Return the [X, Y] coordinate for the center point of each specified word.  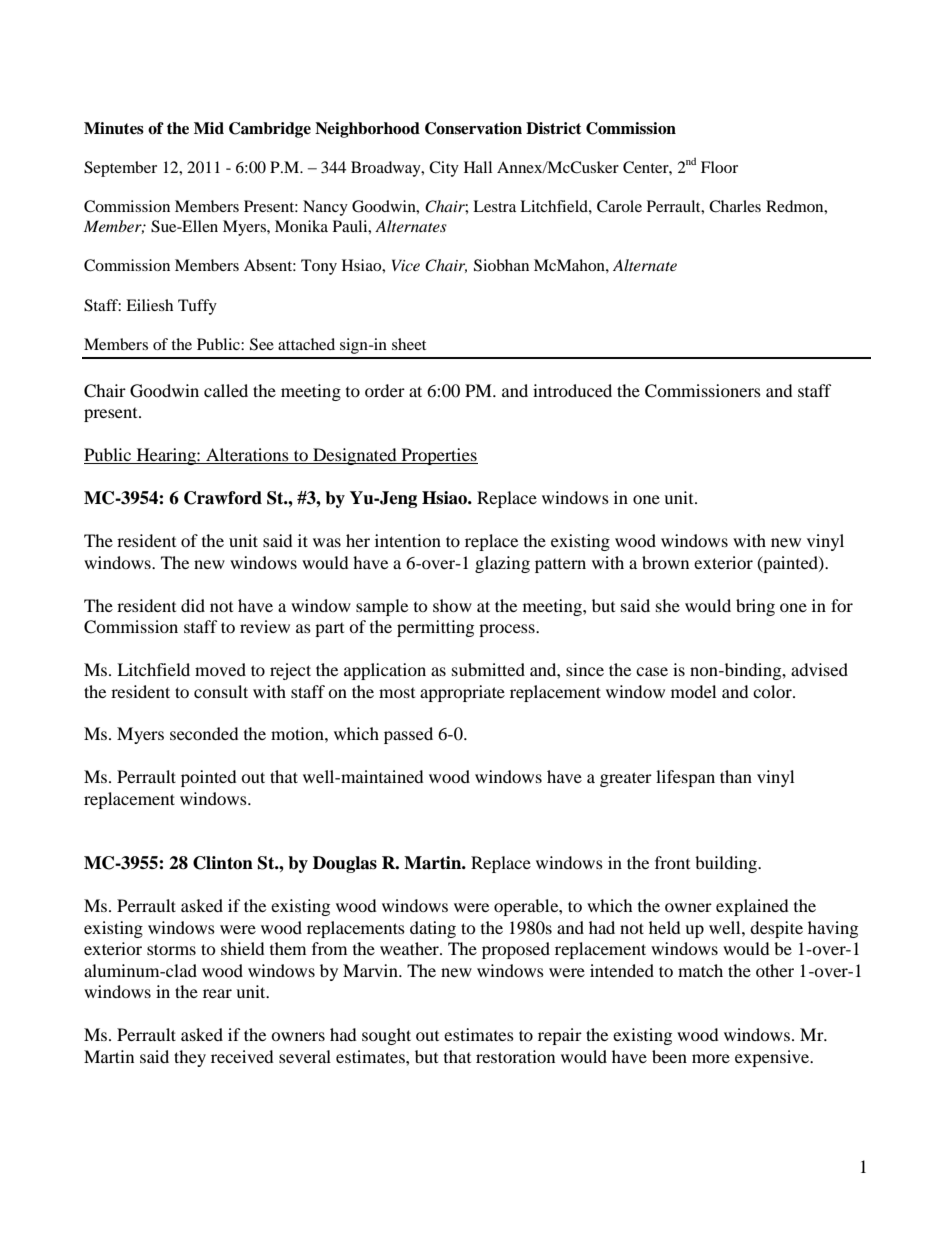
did [193, 605]
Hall [478, 167]
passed [408, 735]
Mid [209, 128]
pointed [209, 778]
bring [755, 607]
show [452, 605]
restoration [515, 1056]
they [190, 1058]
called [226, 390]
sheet [409, 344]
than [736, 776]
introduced [572, 390]
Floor [719, 167]
